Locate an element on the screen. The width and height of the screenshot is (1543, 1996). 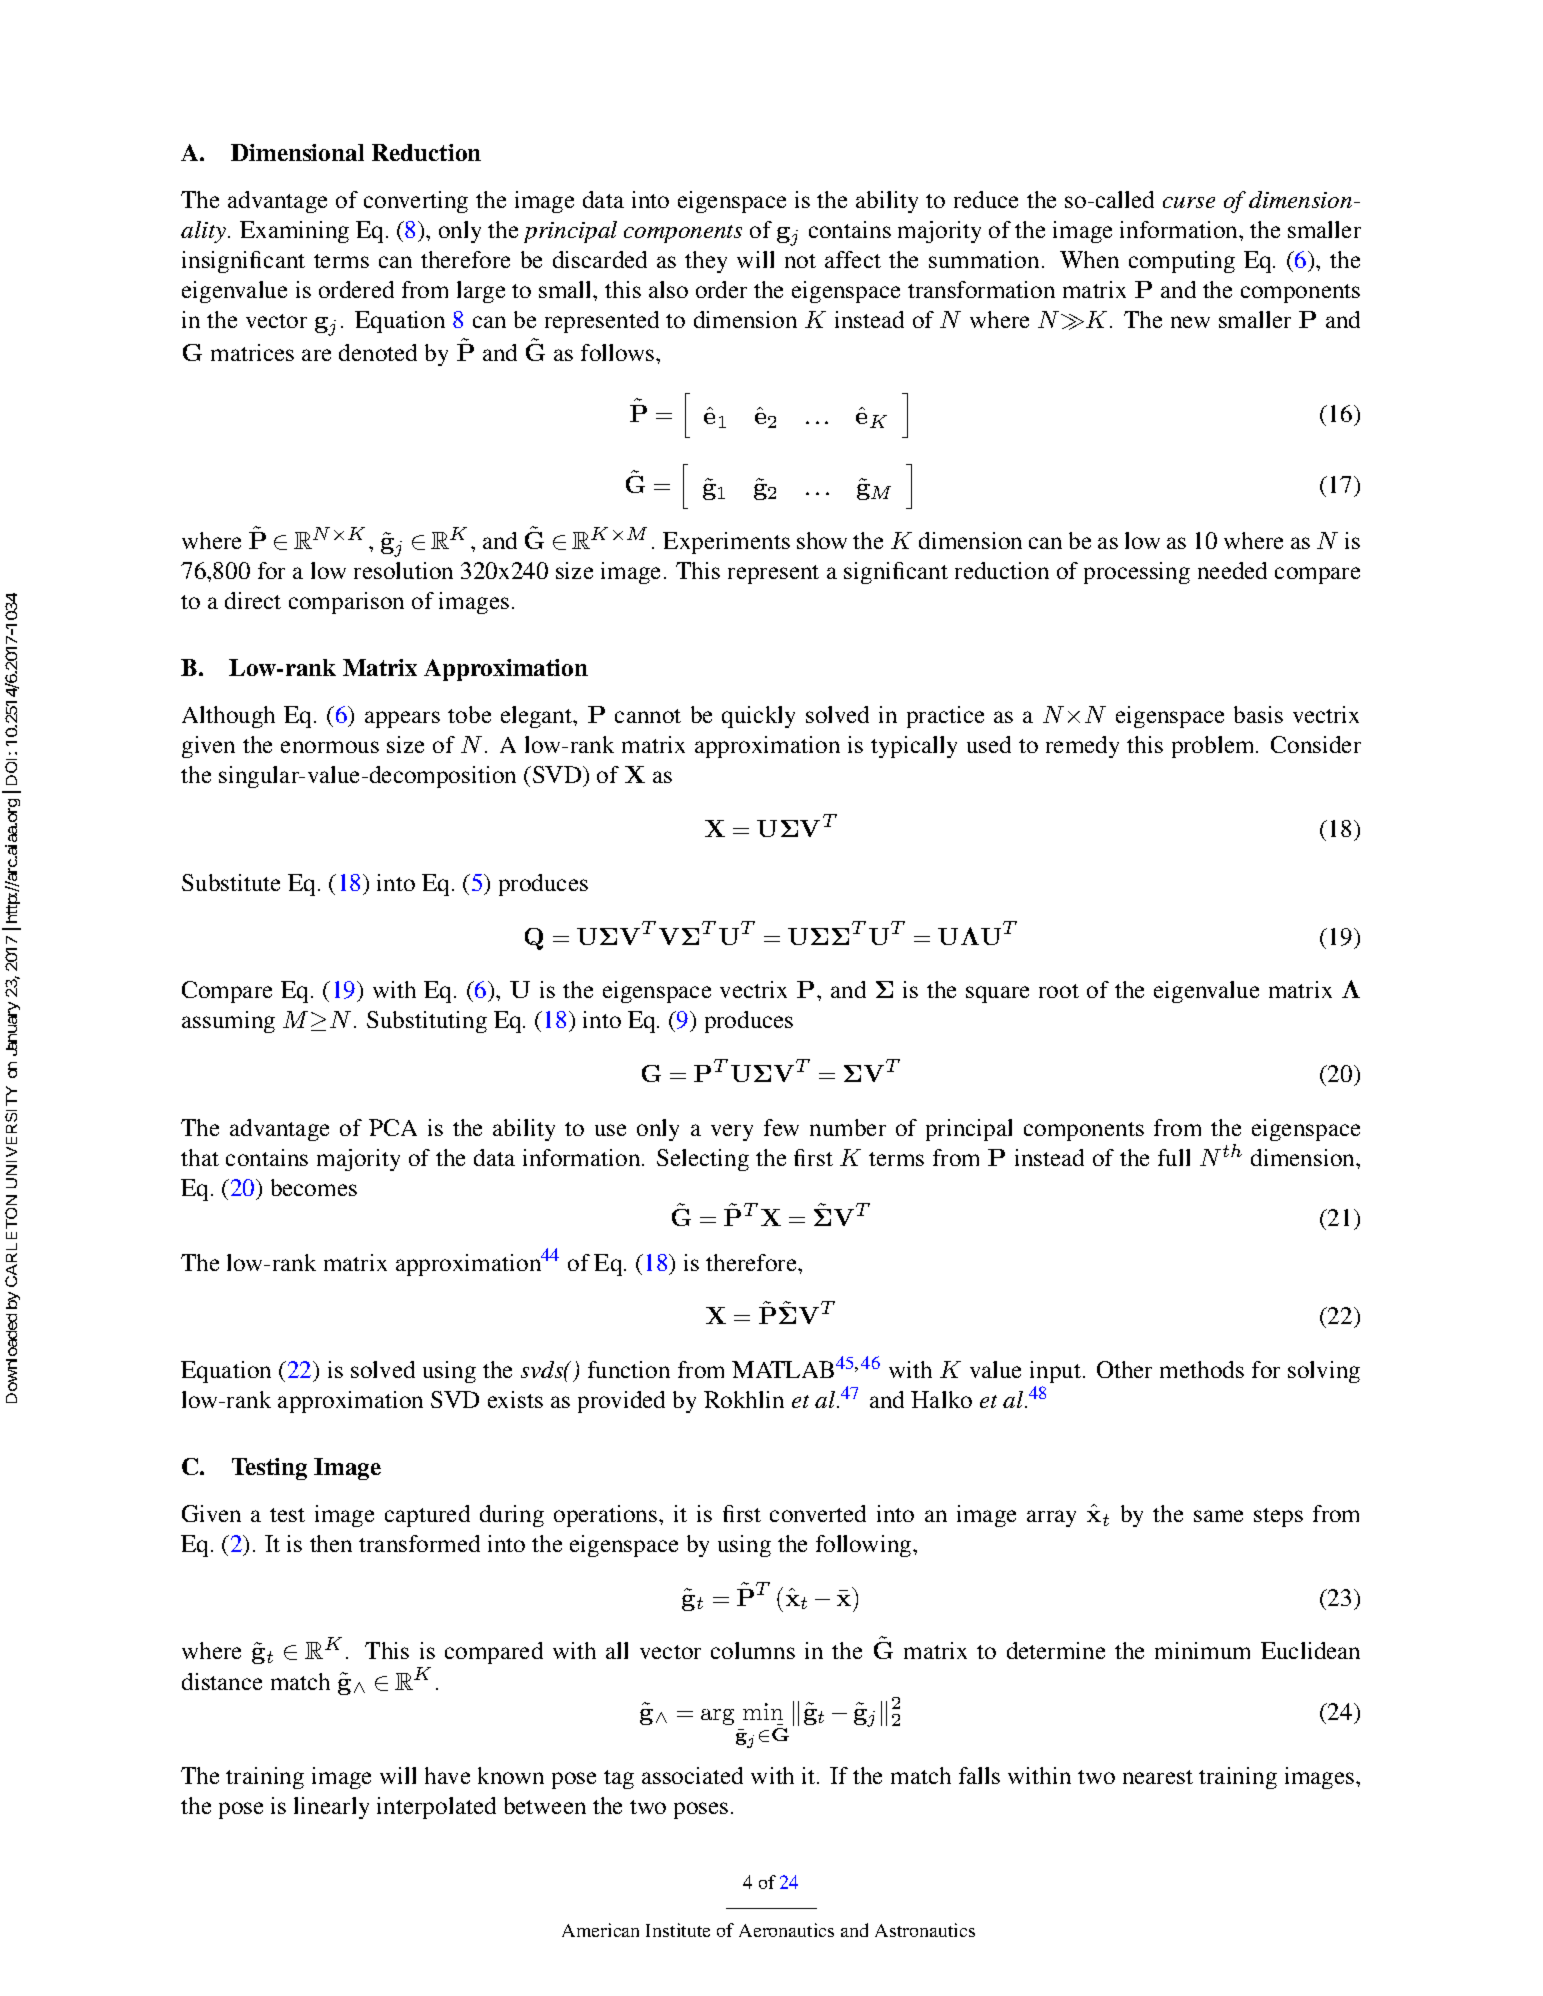
converted is located at coordinates (818, 1513).
